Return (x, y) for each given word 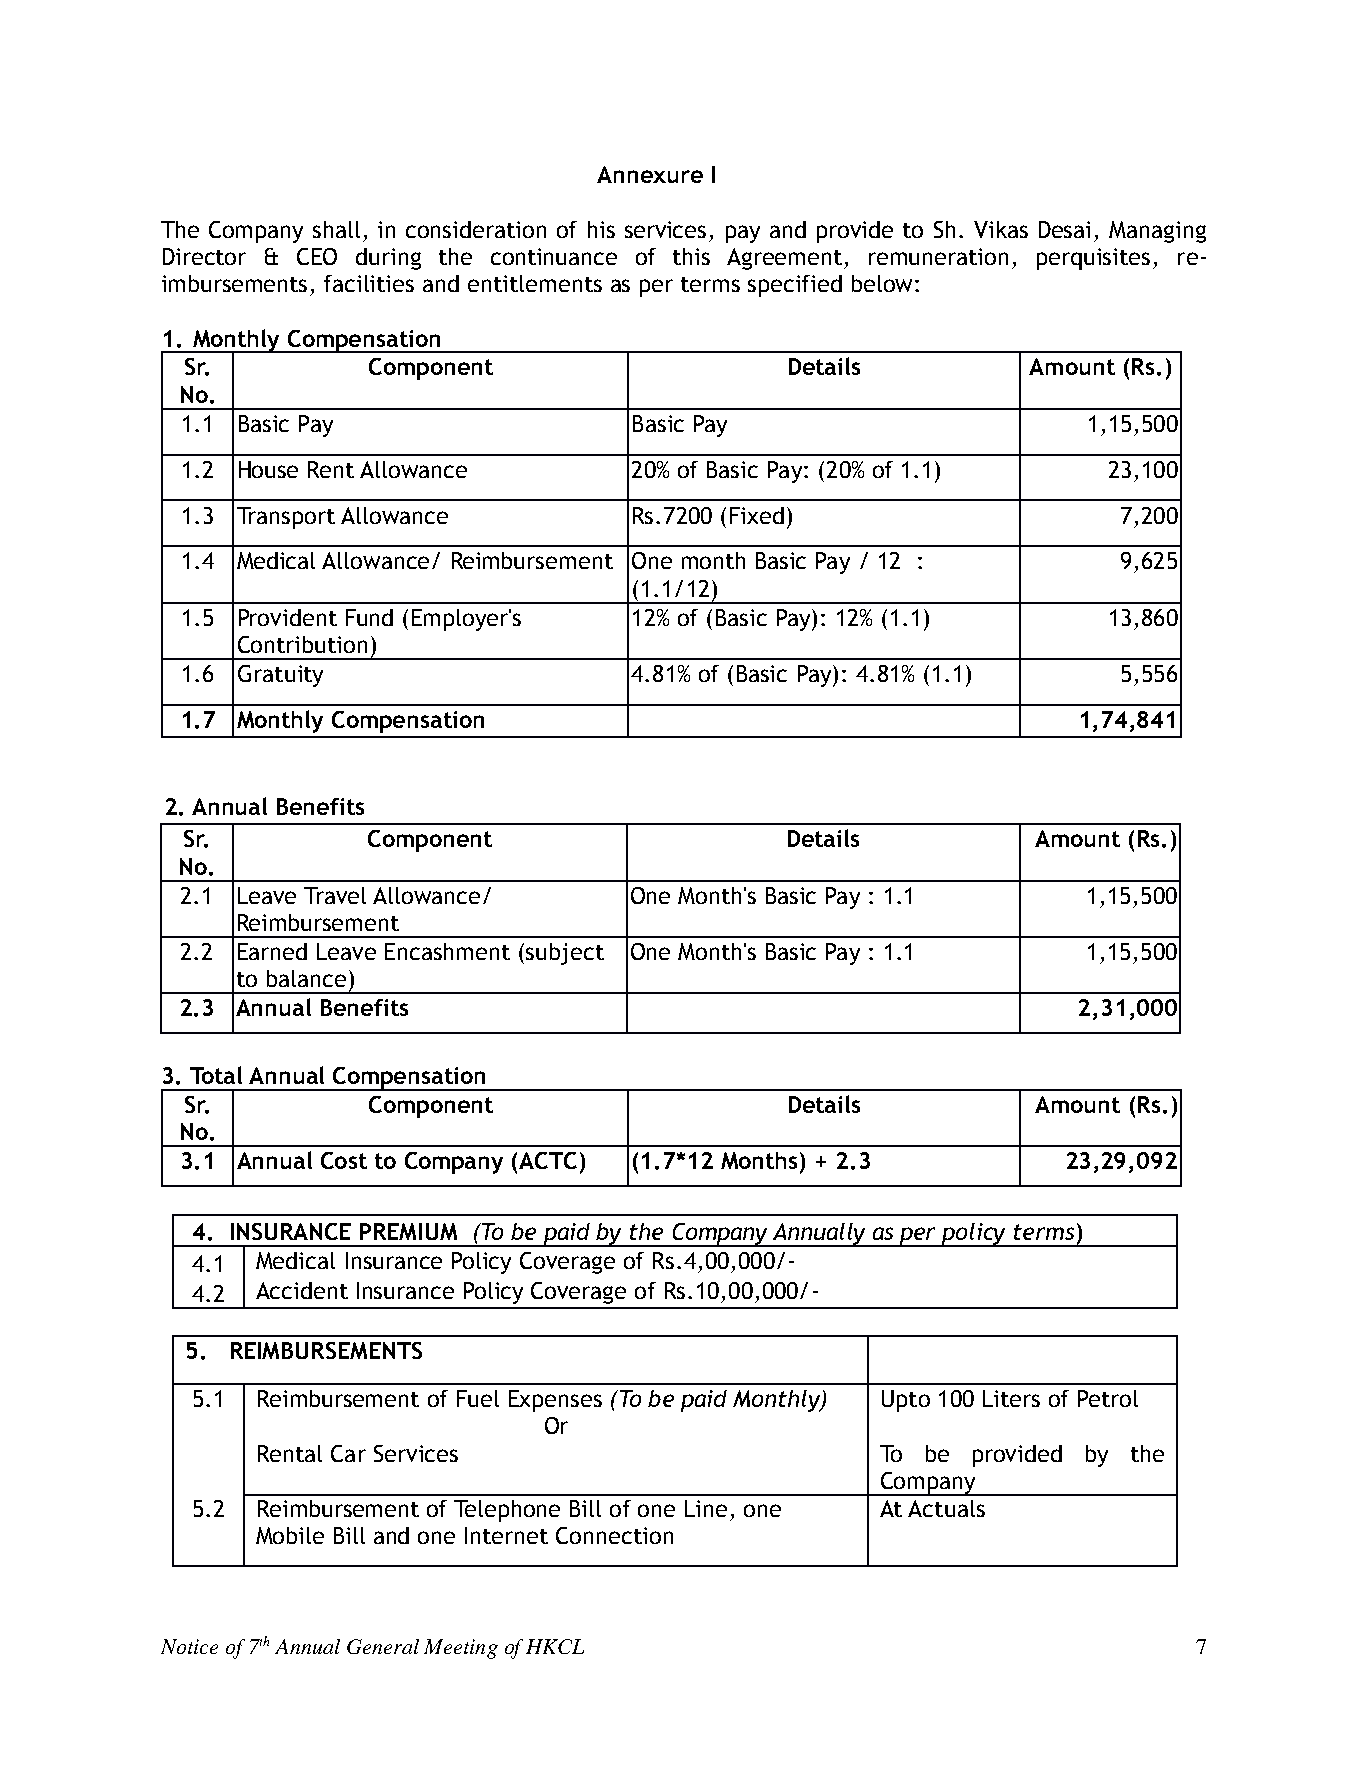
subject (565, 954)
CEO (317, 256)
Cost (344, 1160)
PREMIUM (408, 1231)
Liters (1011, 1398)
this (691, 256)
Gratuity (280, 676)
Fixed (757, 515)
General (383, 1646)
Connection (614, 1535)
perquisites (1093, 259)
